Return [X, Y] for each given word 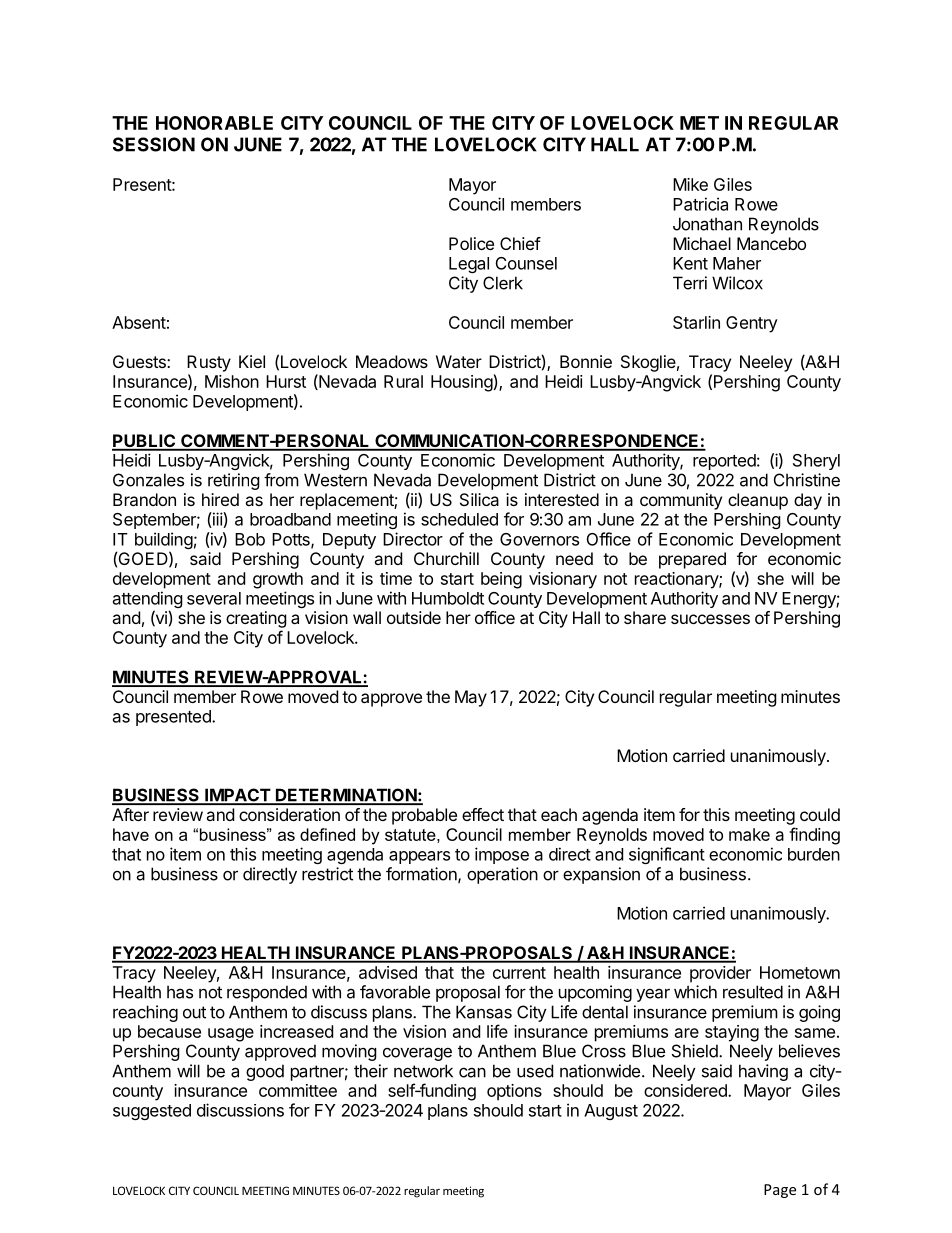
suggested [152, 1112]
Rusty [209, 363]
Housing [462, 383]
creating [256, 619]
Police [471, 243]
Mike [690, 184]
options [514, 1092]
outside [414, 617]
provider [720, 974]
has [180, 992]
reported [724, 462]
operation [502, 875]
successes [710, 619]
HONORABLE [214, 123]
